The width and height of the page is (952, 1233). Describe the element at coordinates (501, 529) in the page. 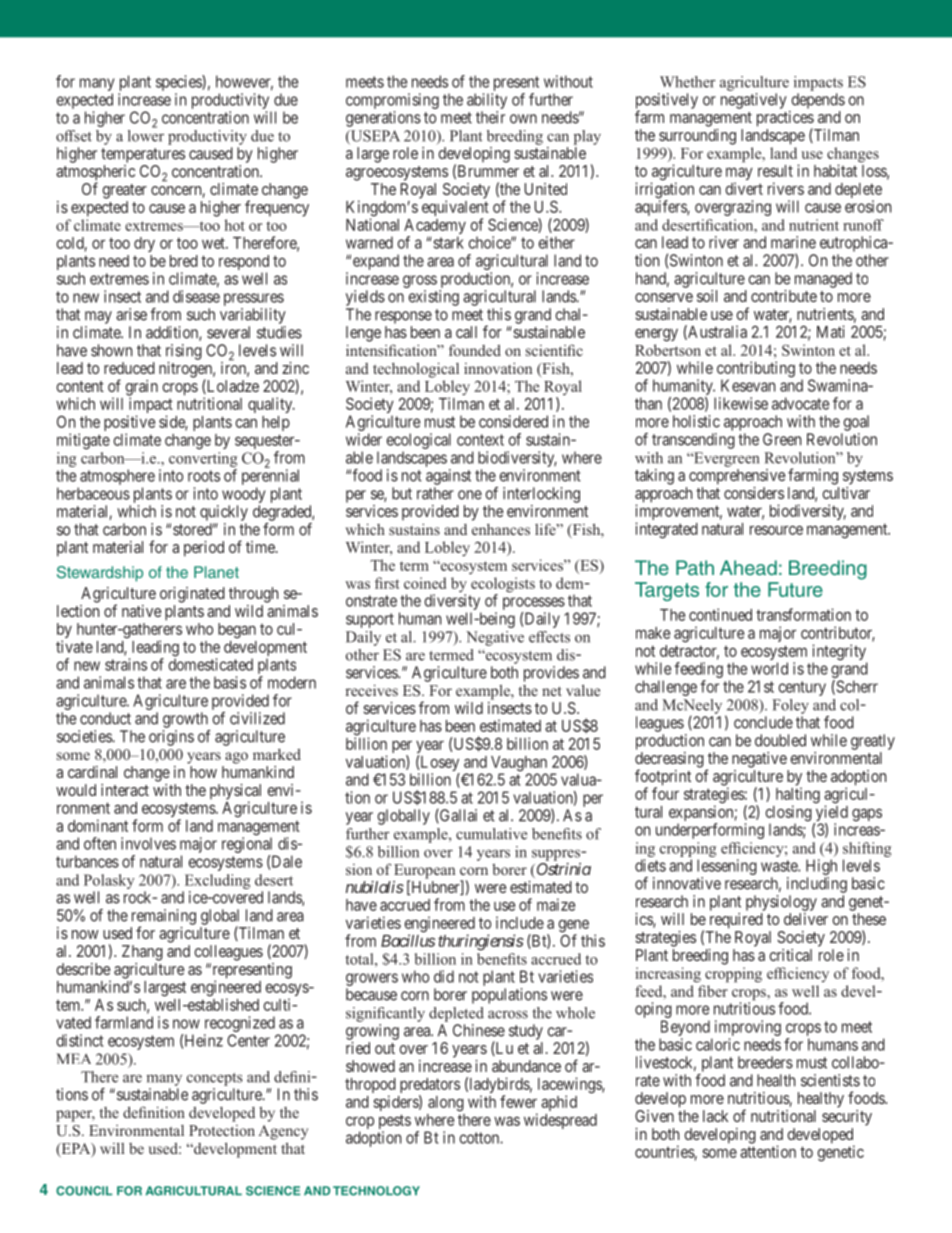

I see `enhances` at that location.
